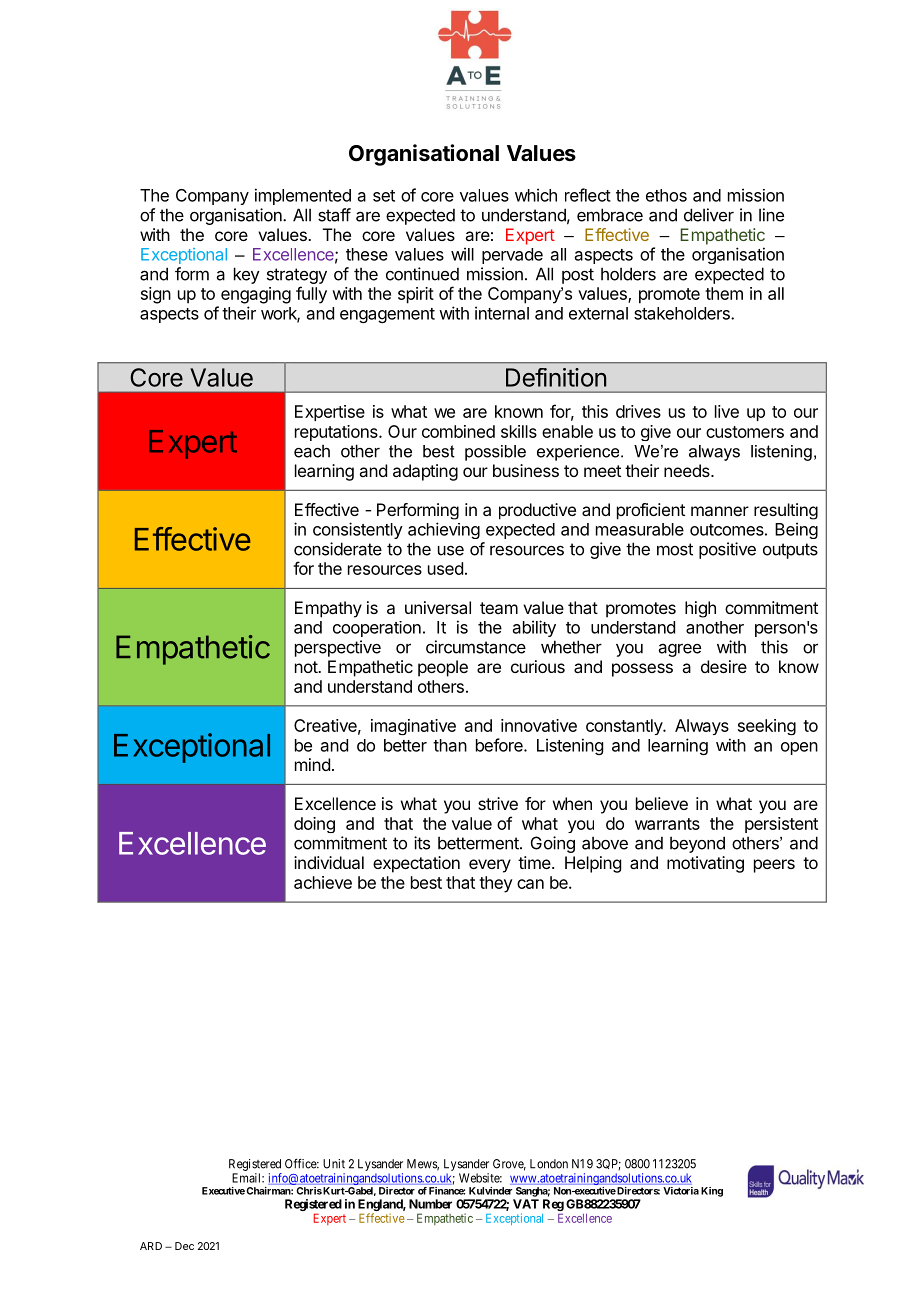 The width and height of the document is (924, 1308). Describe the element at coordinates (462, 254) in the document. I see `will` at that location.
